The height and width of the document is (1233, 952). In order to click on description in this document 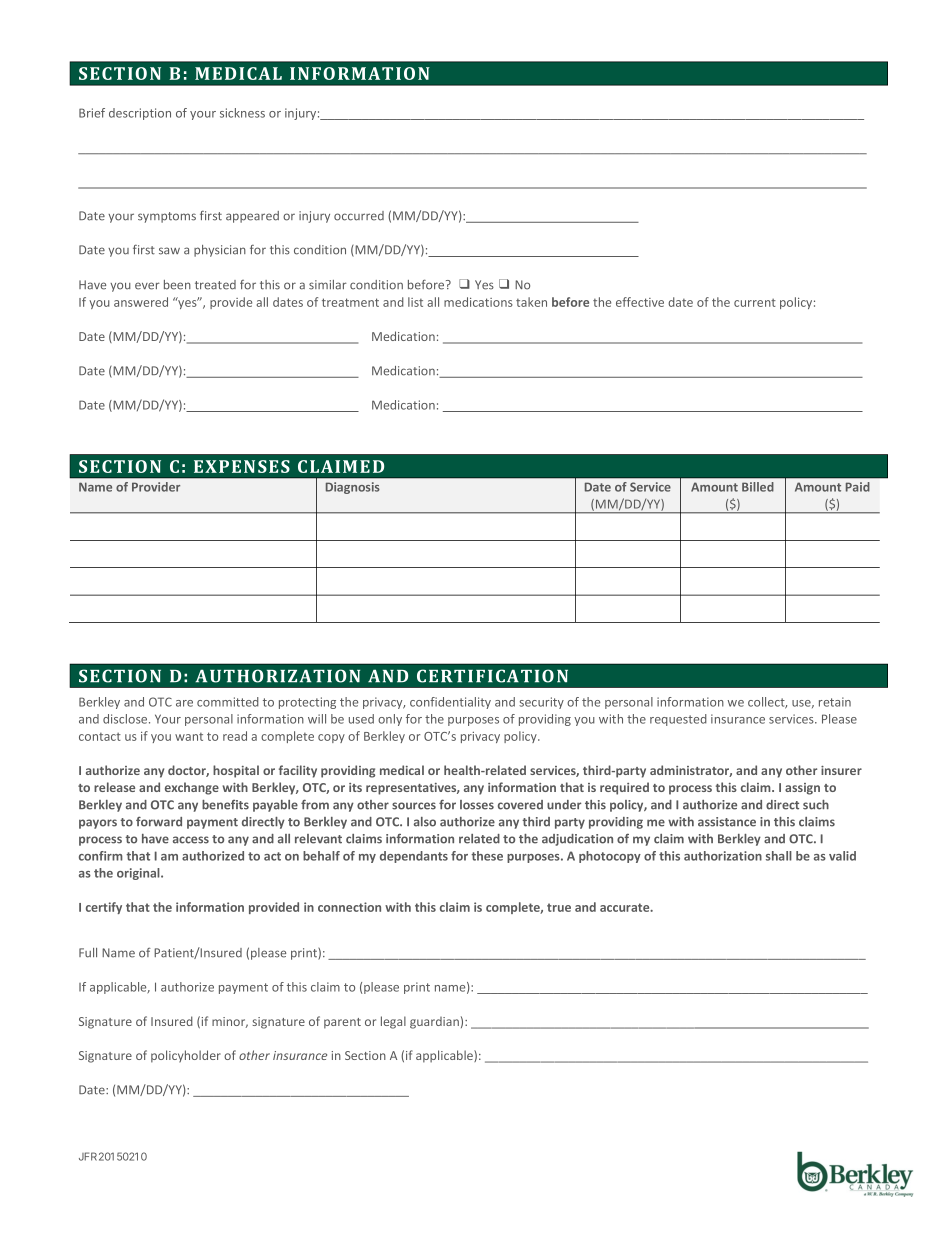, I will do `click(140, 114)`.
